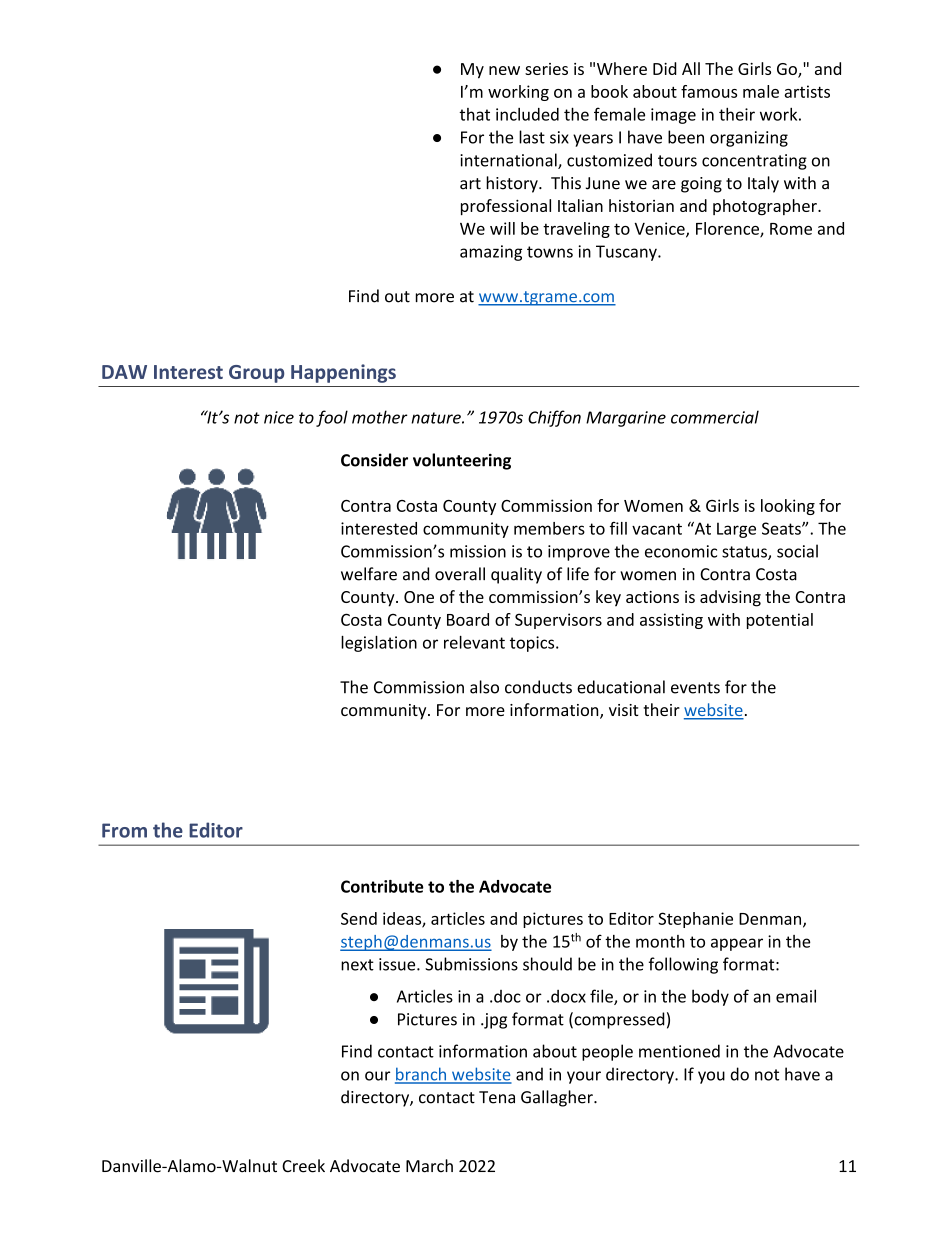 The image size is (952, 1233). I want to click on Board, so click(468, 619).
